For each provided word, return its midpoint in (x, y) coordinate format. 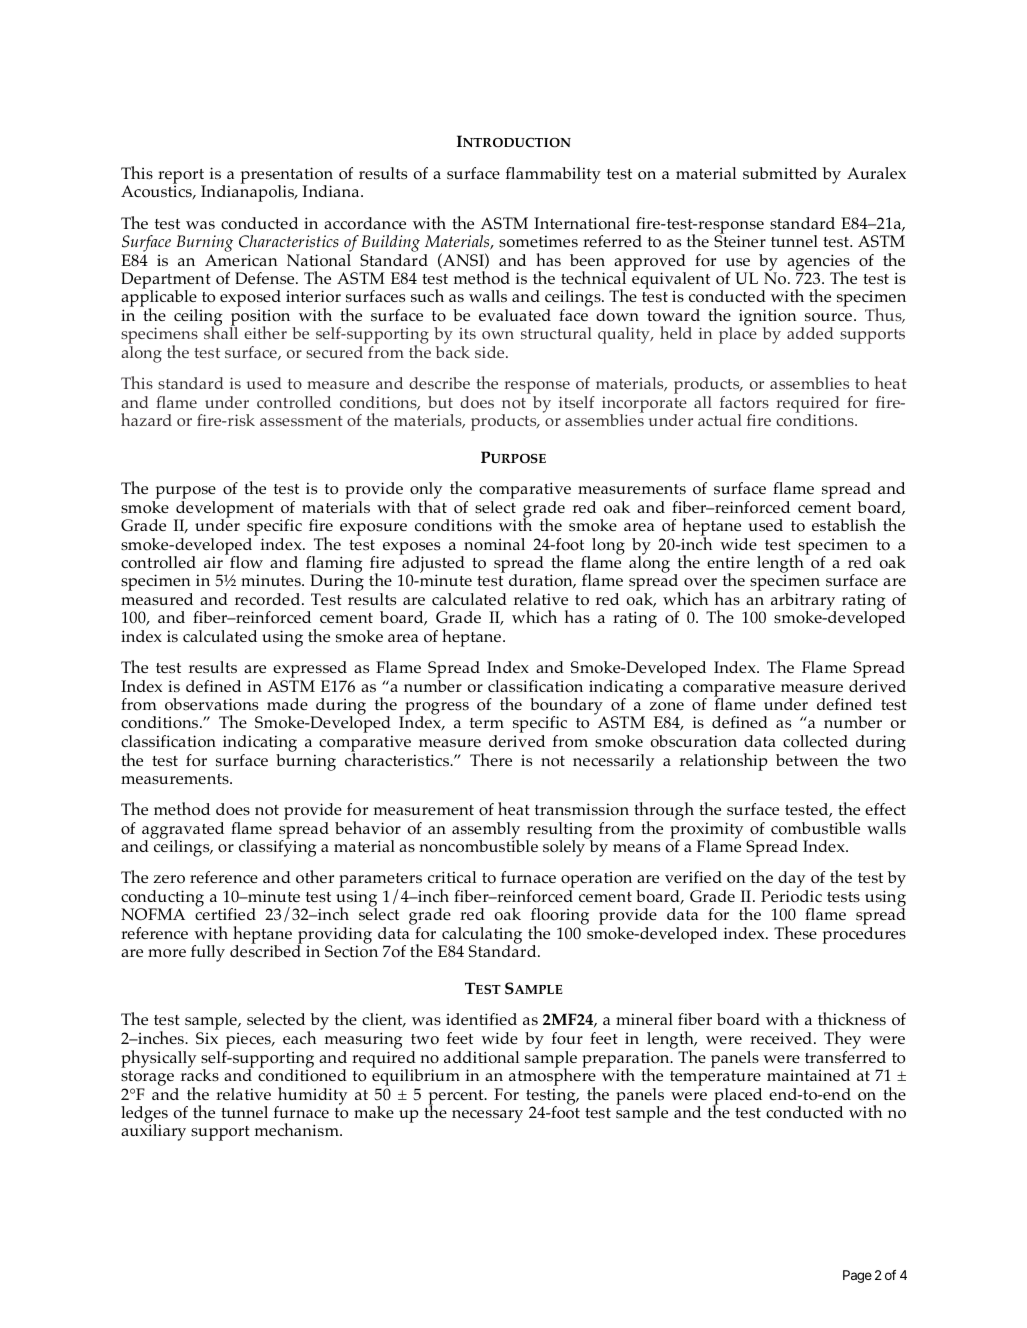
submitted (780, 173)
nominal (494, 544)
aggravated (183, 831)
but (440, 402)
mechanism (298, 1129)
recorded (269, 599)
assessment (301, 421)
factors (744, 402)
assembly (486, 831)
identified (481, 1019)
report (182, 177)
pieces (249, 1041)
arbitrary (803, 602)
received (781, 1038)
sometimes (538, 241)
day (793, 881)
